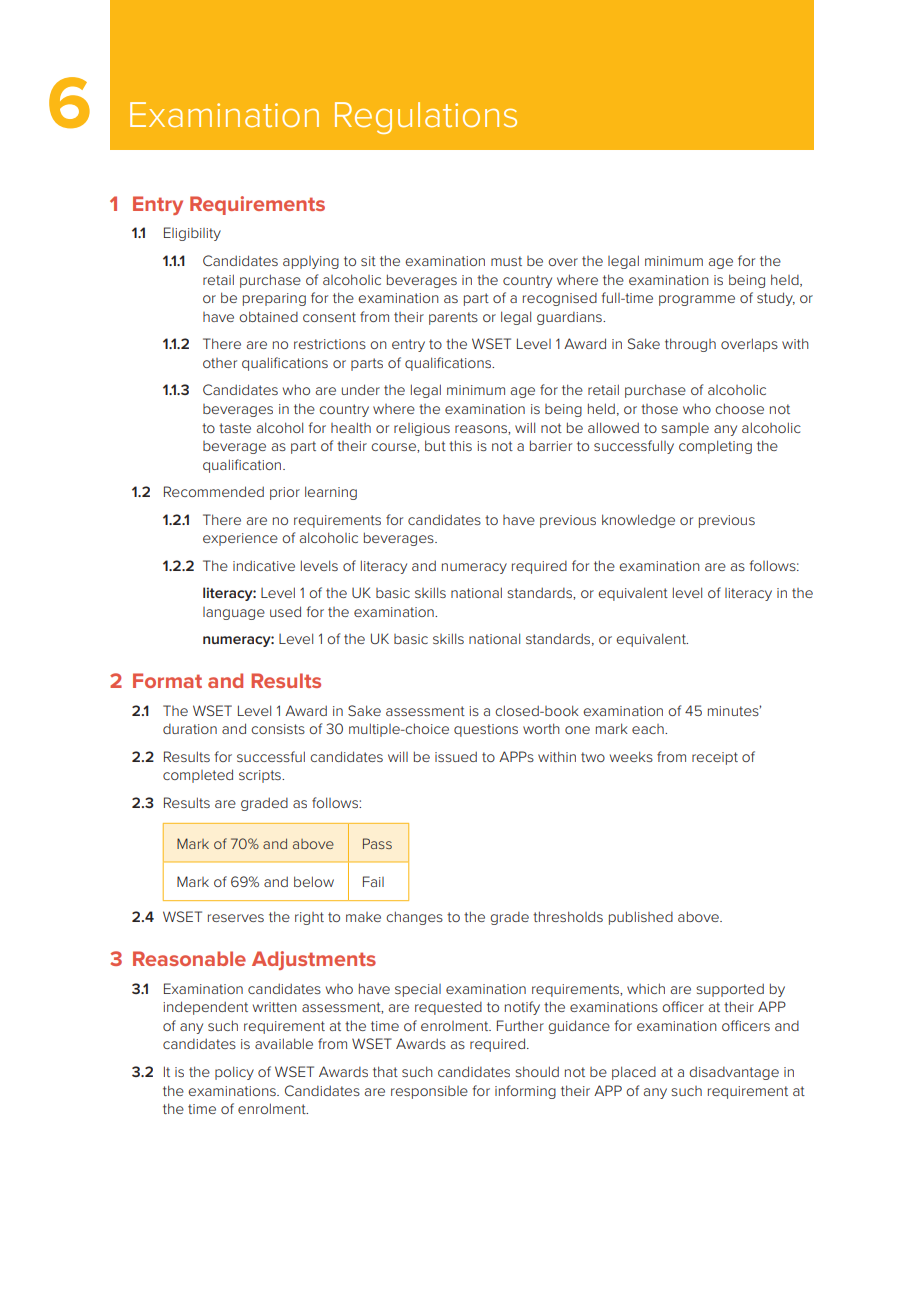 Image resolution: width=924 pixels, height=1308 pixels. Describe the element at coordinates (486, 730) in the screenshot. I see `questions` at that location.
